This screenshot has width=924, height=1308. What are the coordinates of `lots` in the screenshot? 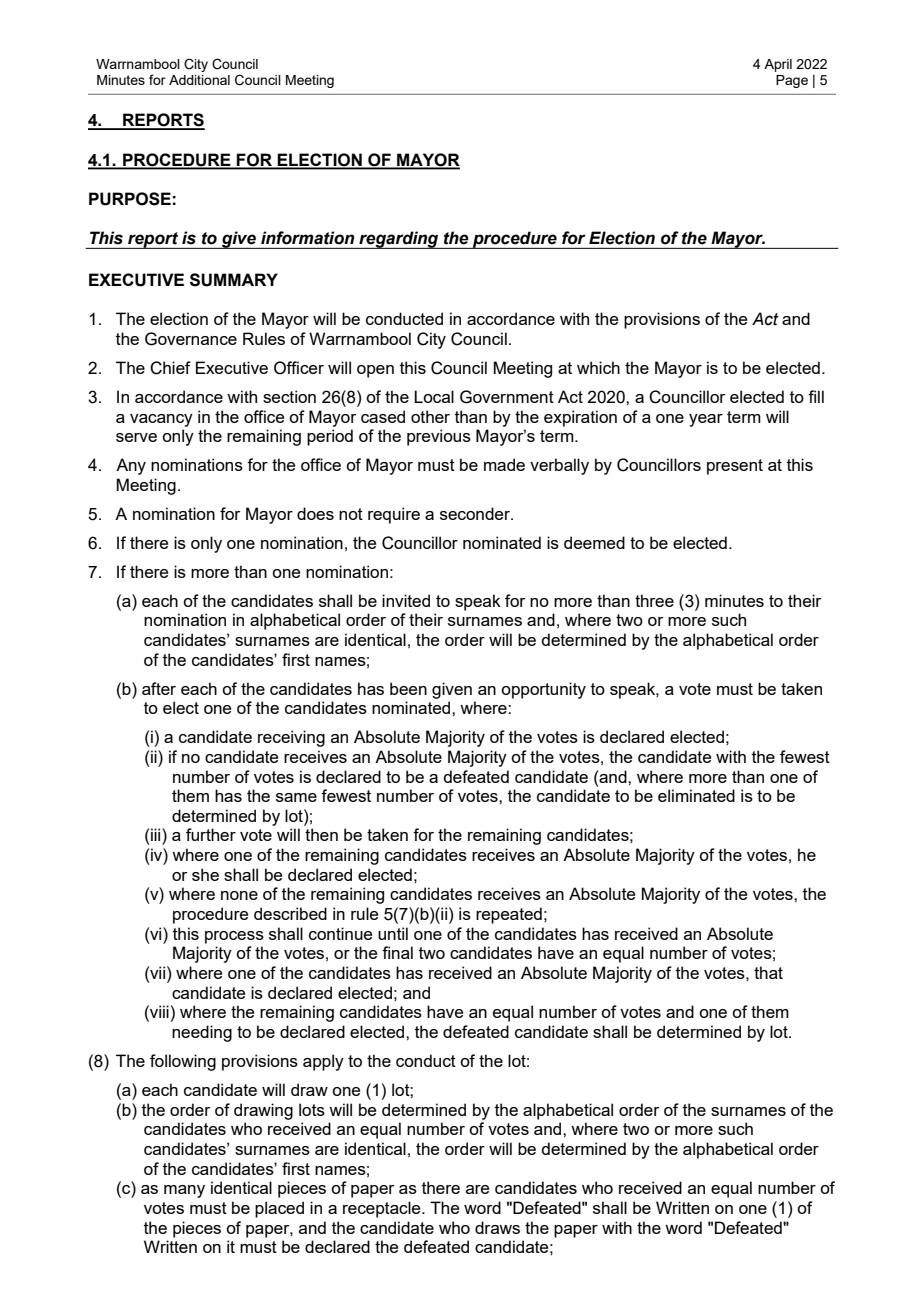 It's located at (312, 1109).
